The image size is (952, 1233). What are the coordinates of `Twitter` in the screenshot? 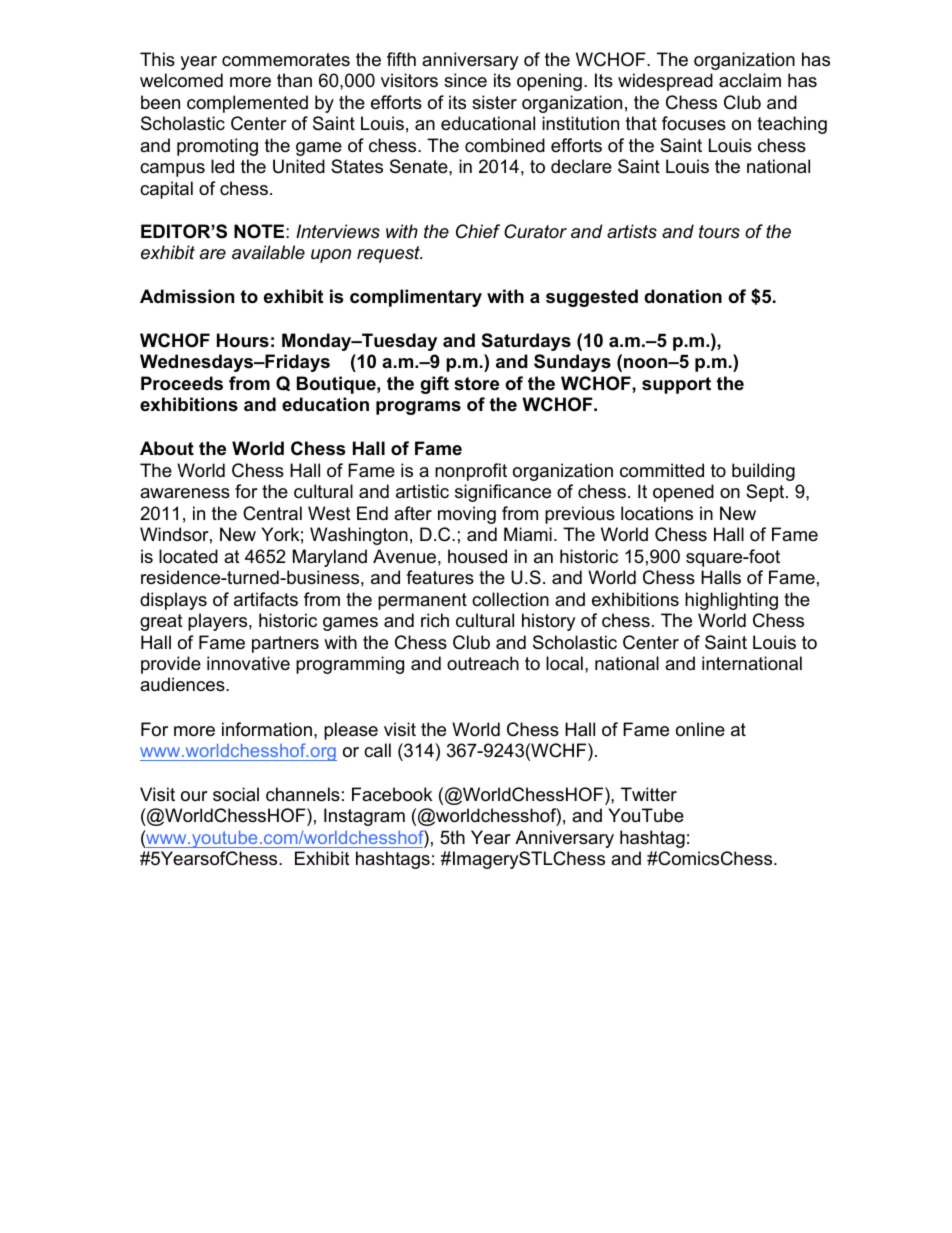 It's located at (649, 794).
